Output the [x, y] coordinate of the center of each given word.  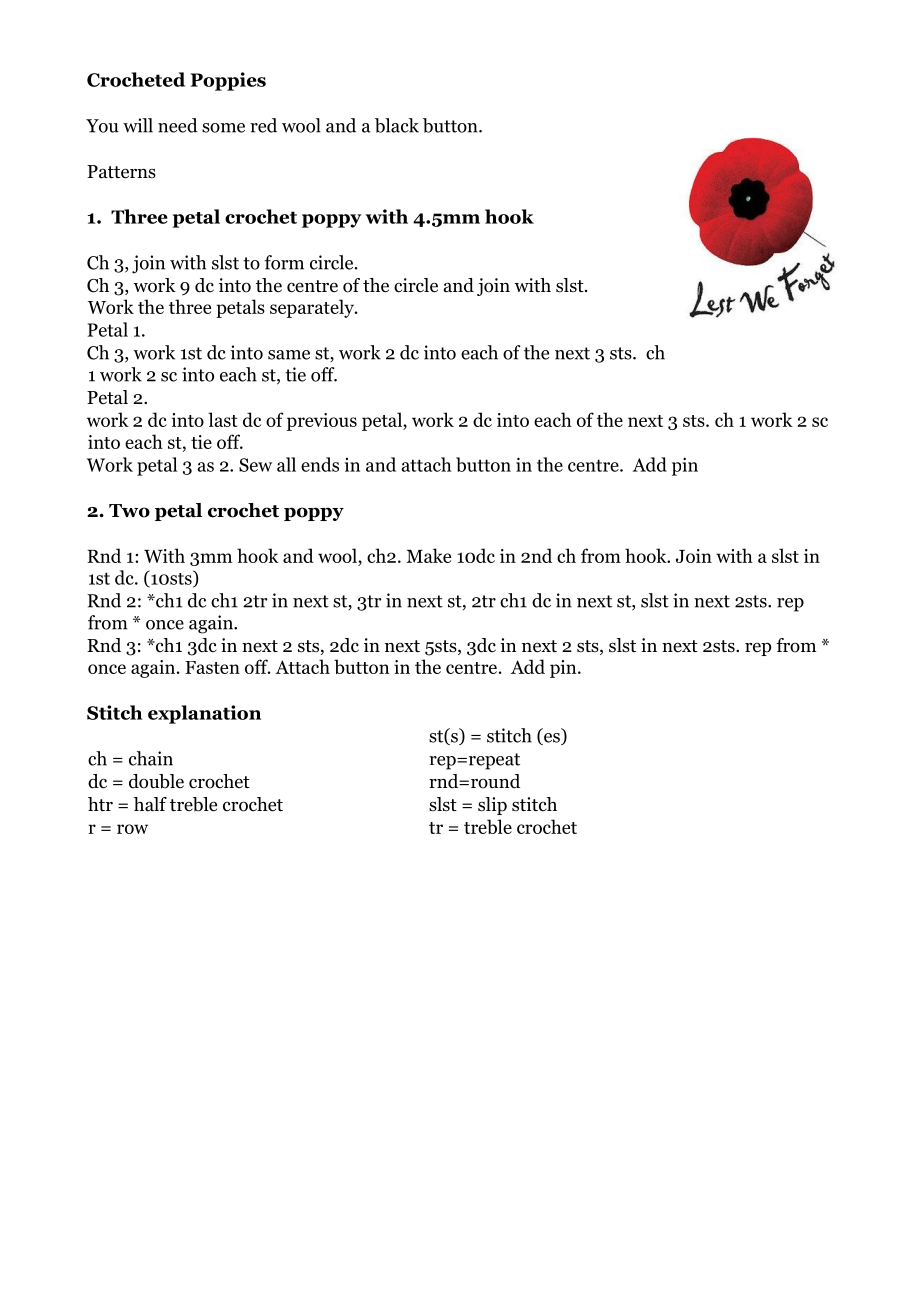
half [150, 804]
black [397, 125]
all [286, 464]
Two [129, 511]
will [138, 125]
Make [428, 555]
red [263, 125]
